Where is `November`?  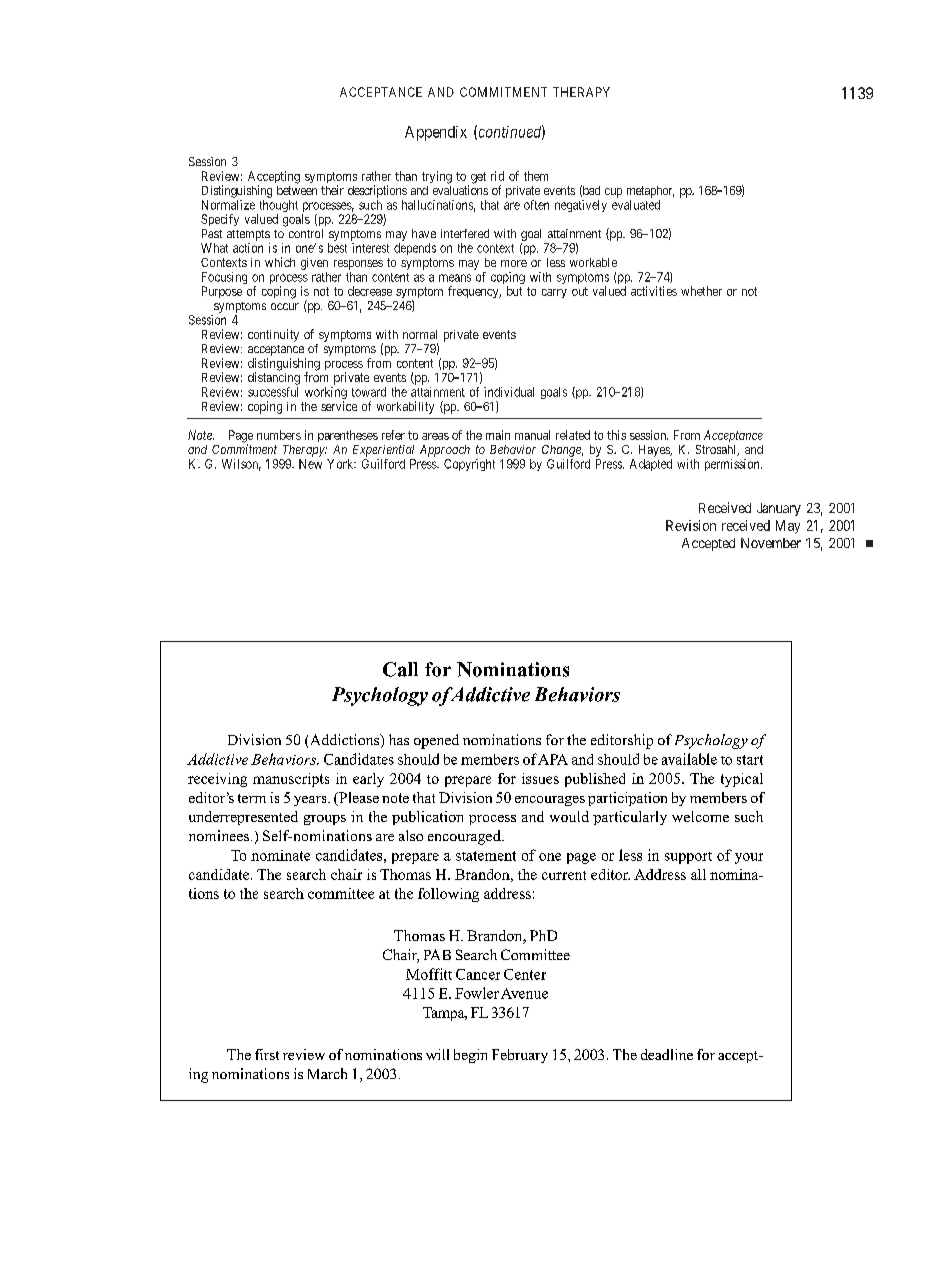
November is located at coordinates (771, 543).
